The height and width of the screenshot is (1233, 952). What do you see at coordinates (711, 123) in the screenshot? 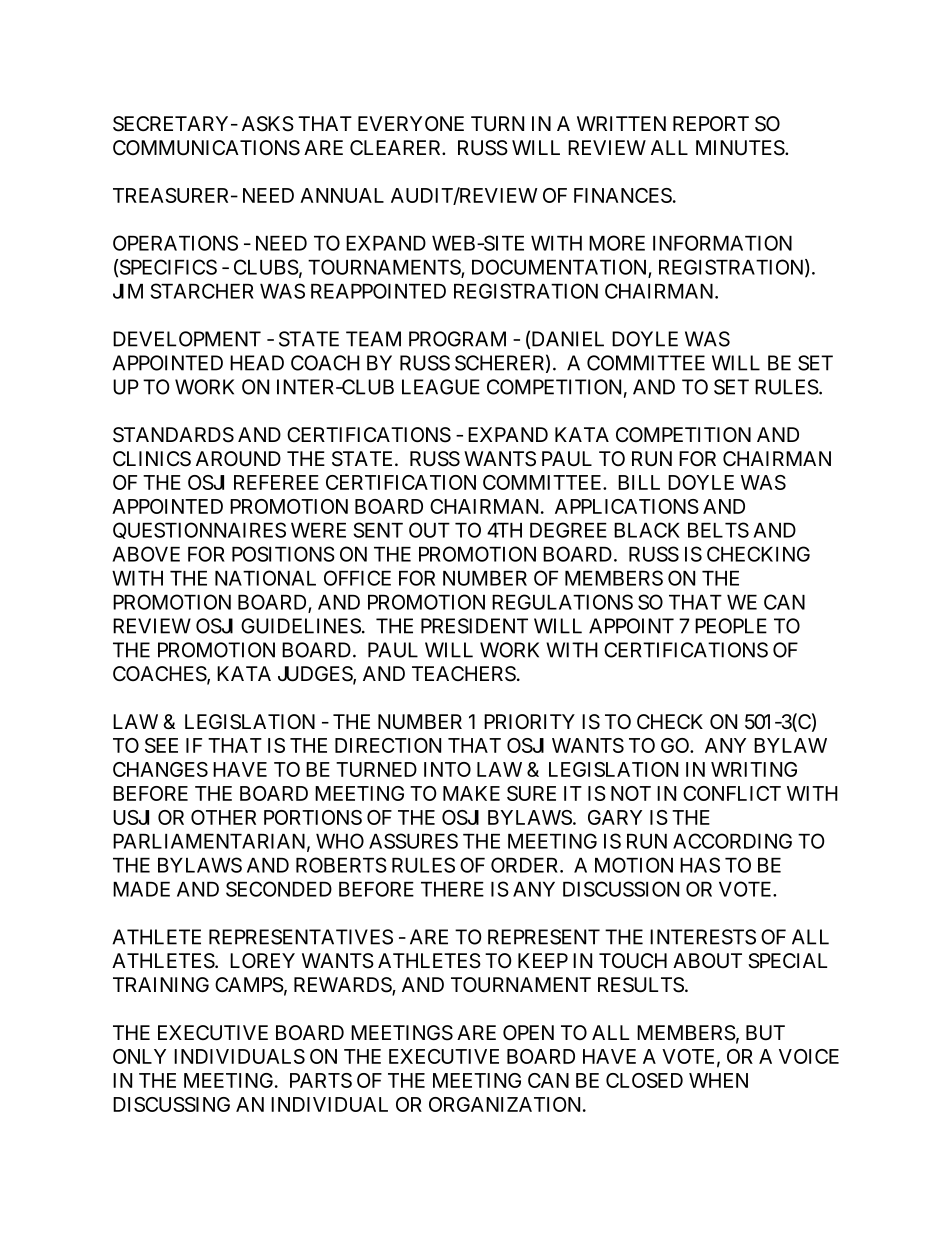
I see `REPORT` at bounding box center [711, 123].
